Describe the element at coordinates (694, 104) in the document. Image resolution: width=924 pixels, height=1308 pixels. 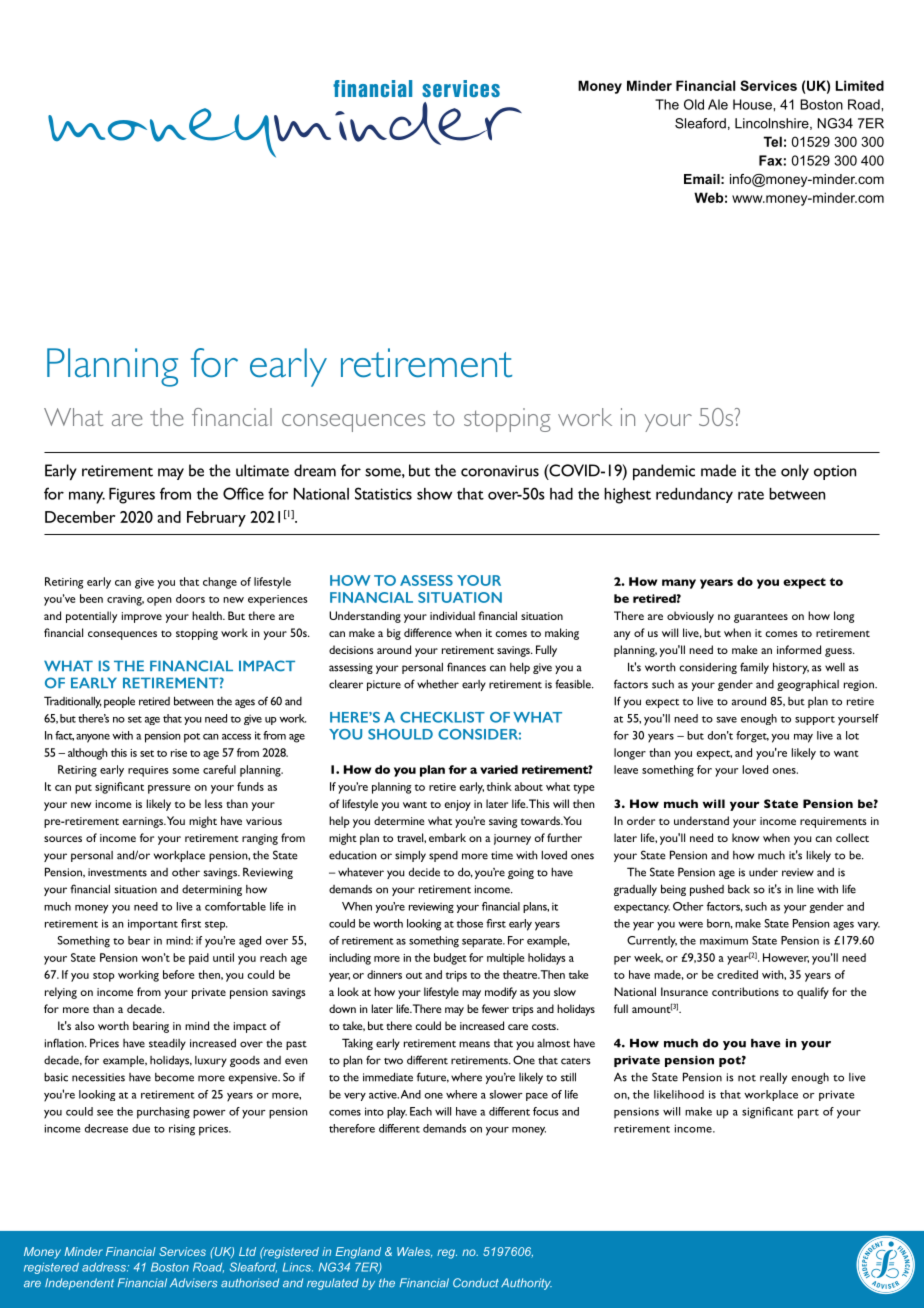
I see `Old` at that location.
